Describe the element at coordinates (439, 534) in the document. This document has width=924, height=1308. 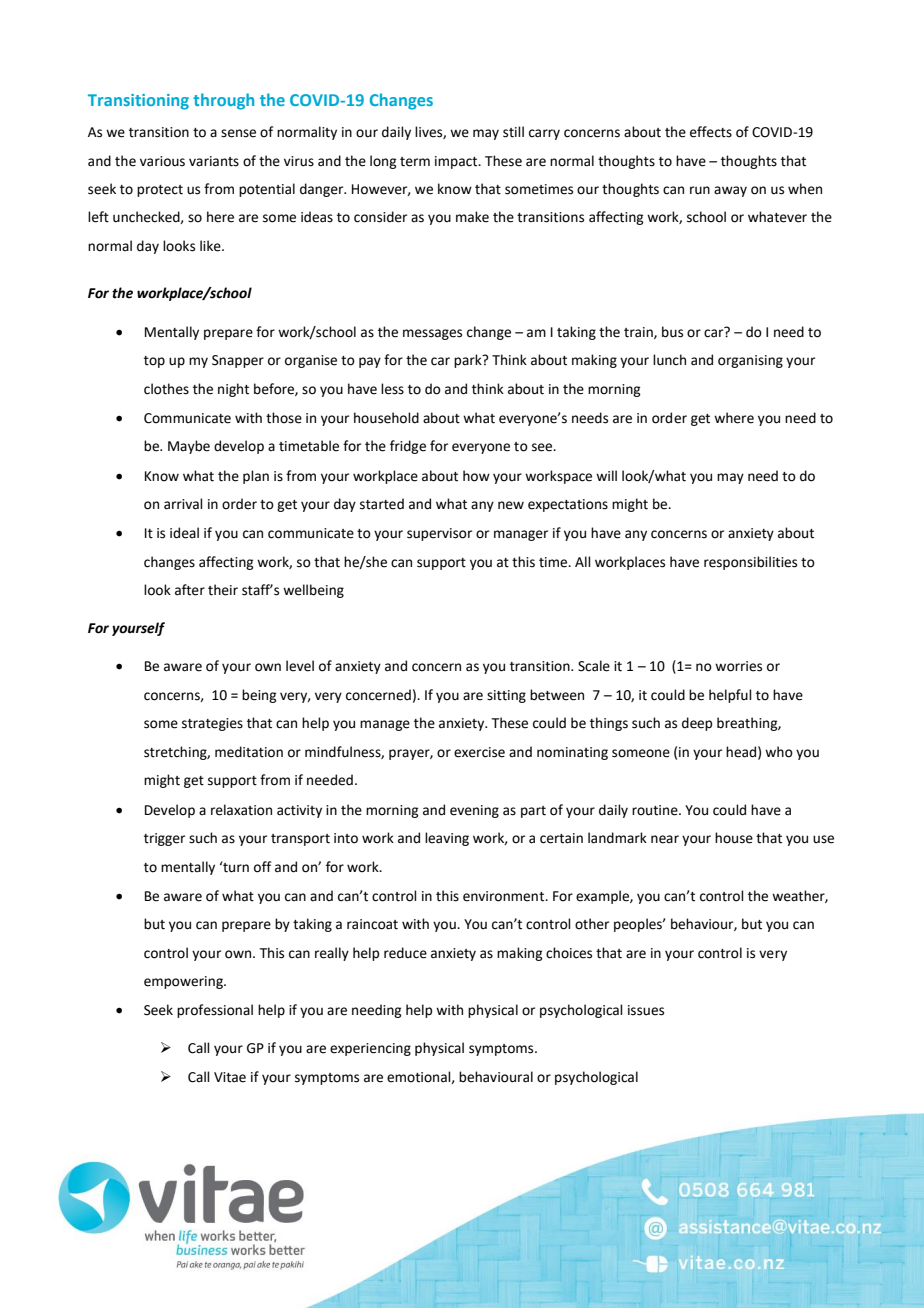
I see `supervisor` at that location.
